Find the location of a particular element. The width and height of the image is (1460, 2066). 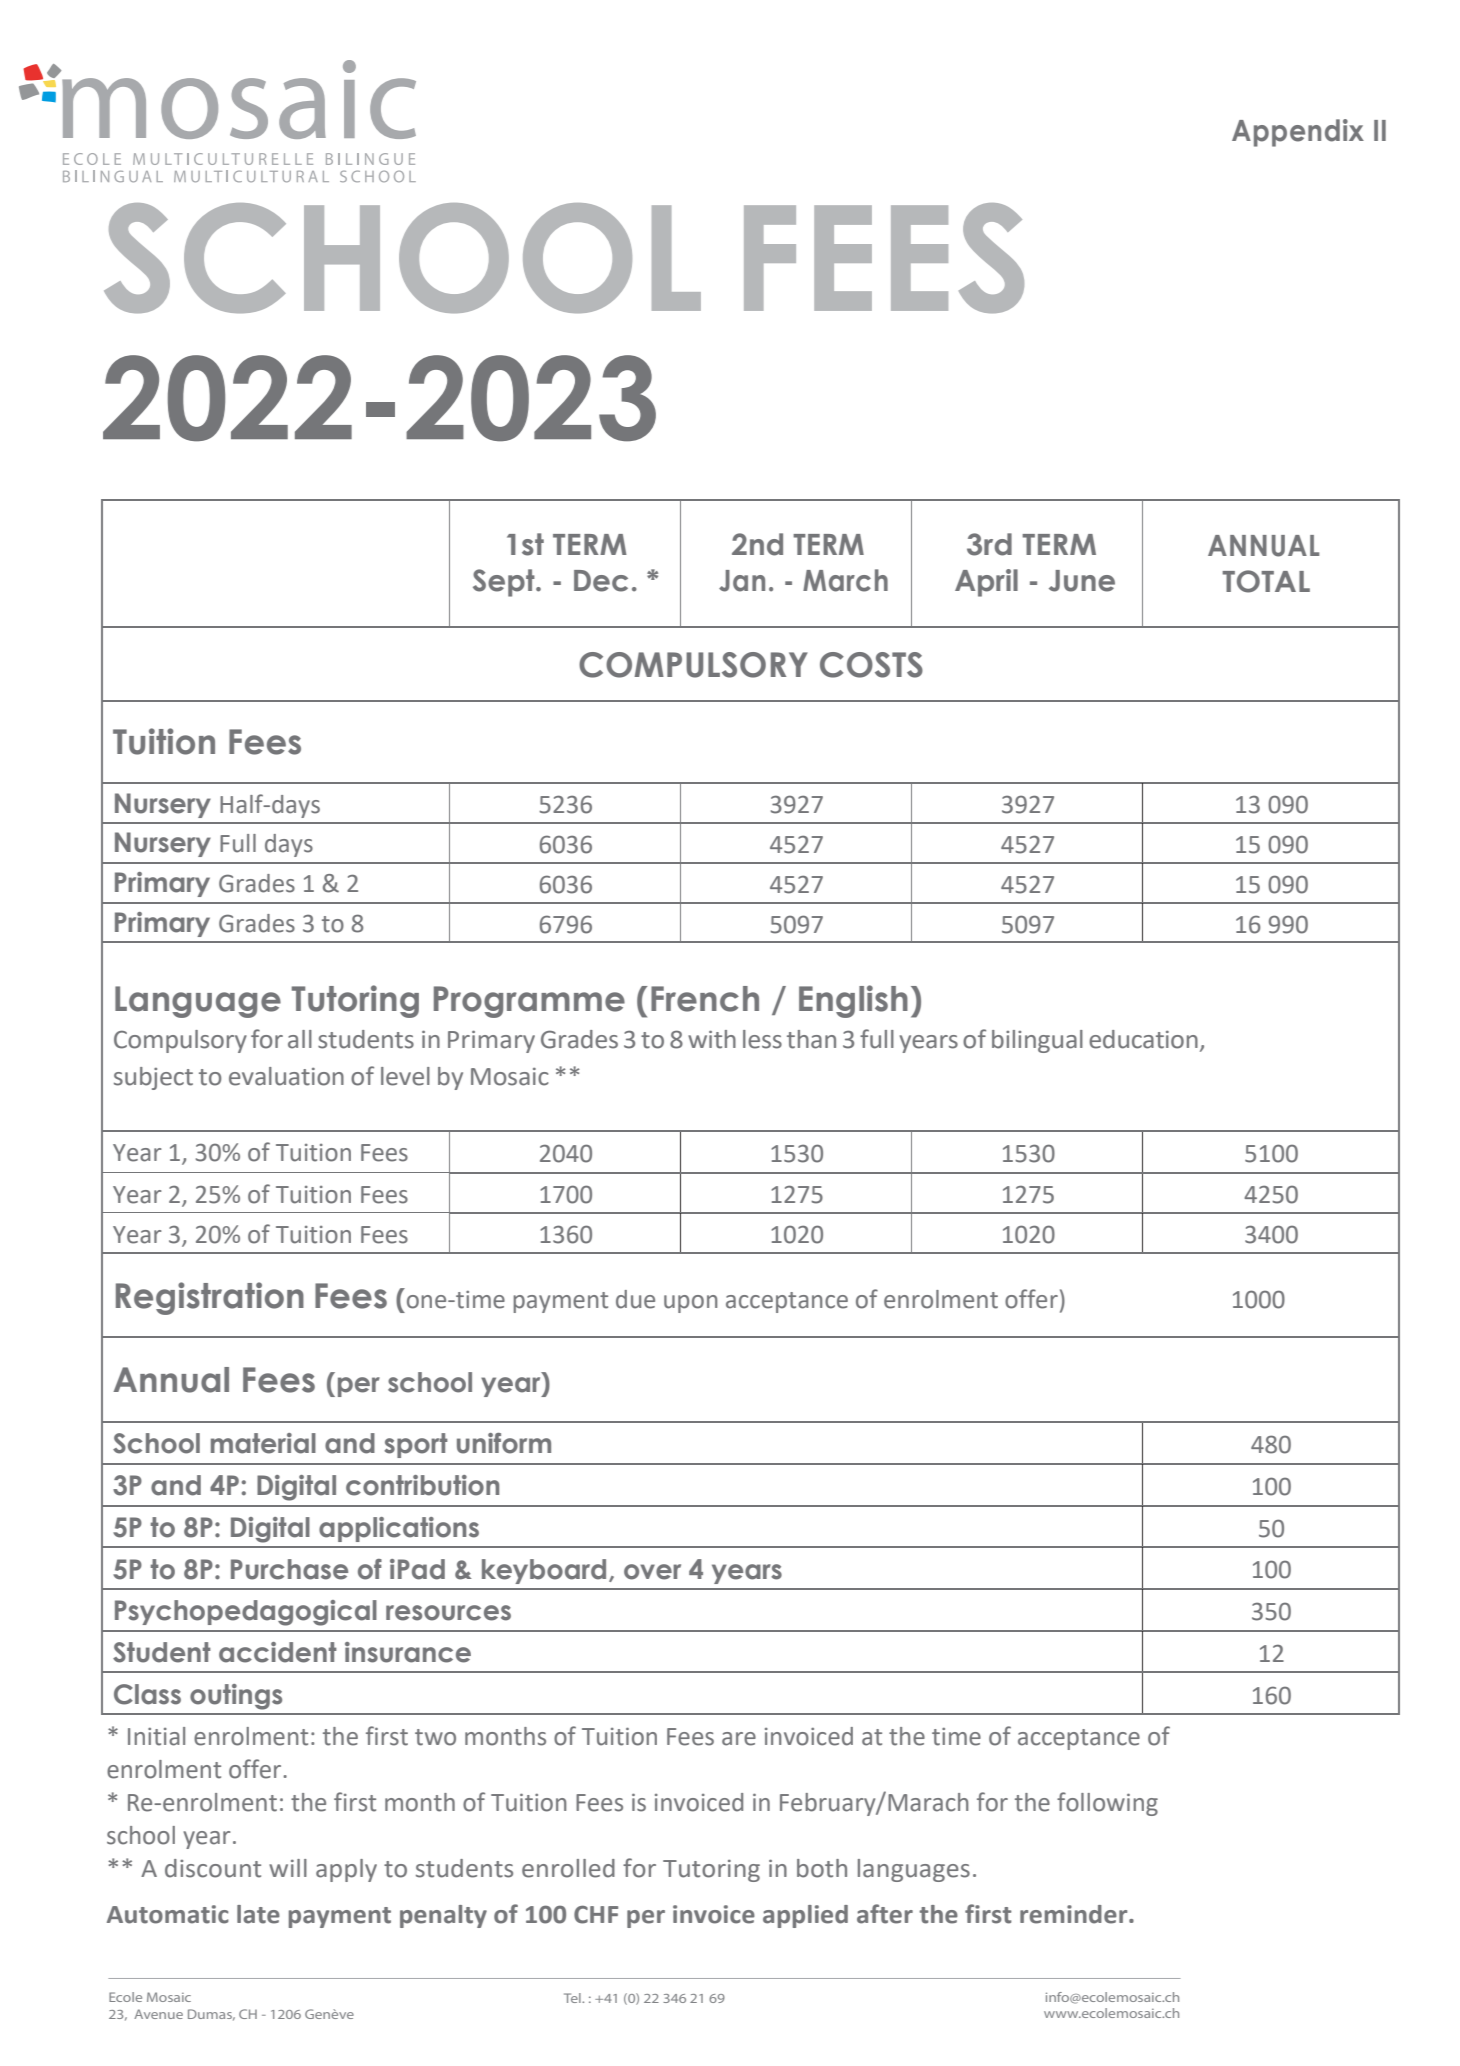

Sept is located at coordinates (505, 583).
